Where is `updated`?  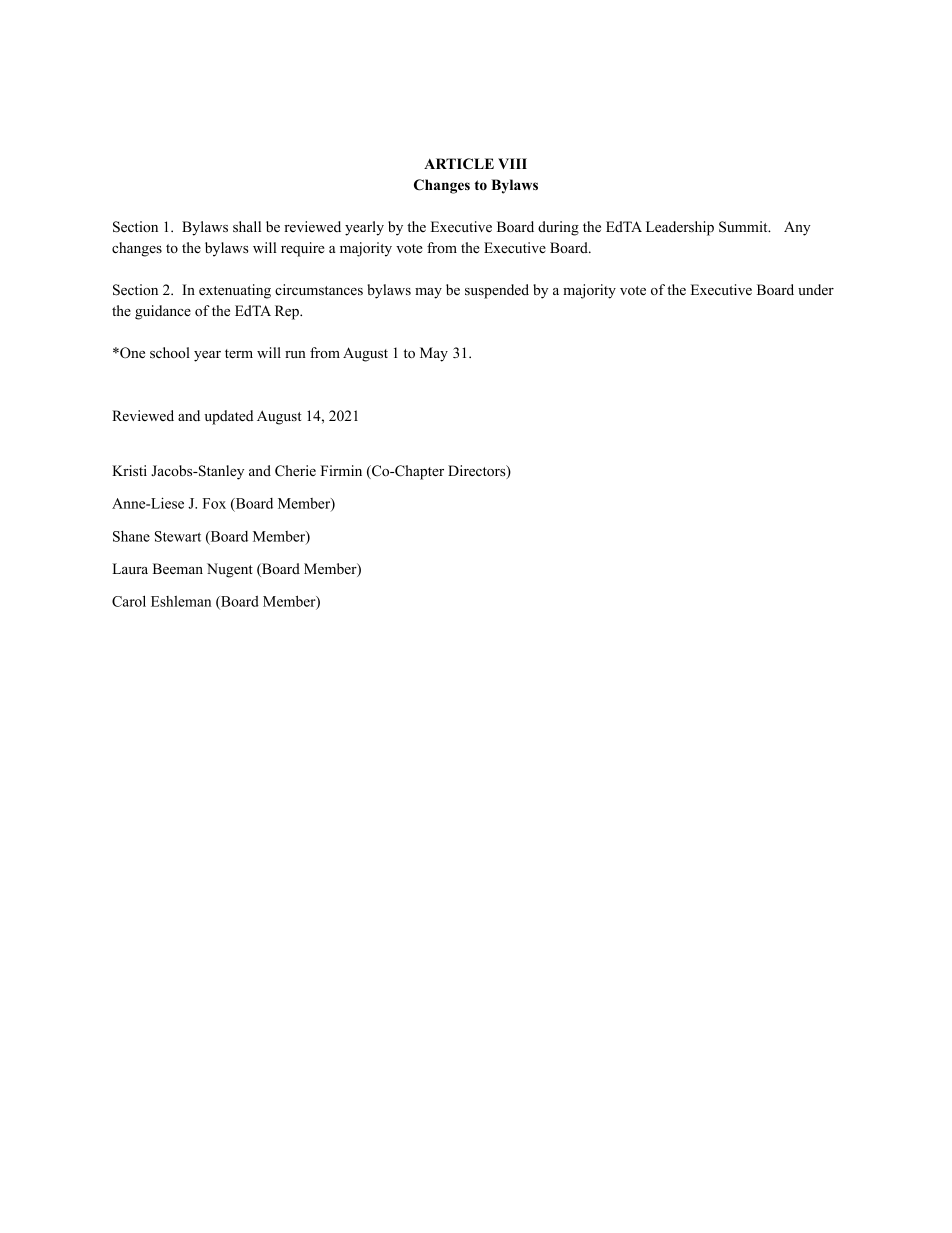
updated is located at coordinates (229, 417).
